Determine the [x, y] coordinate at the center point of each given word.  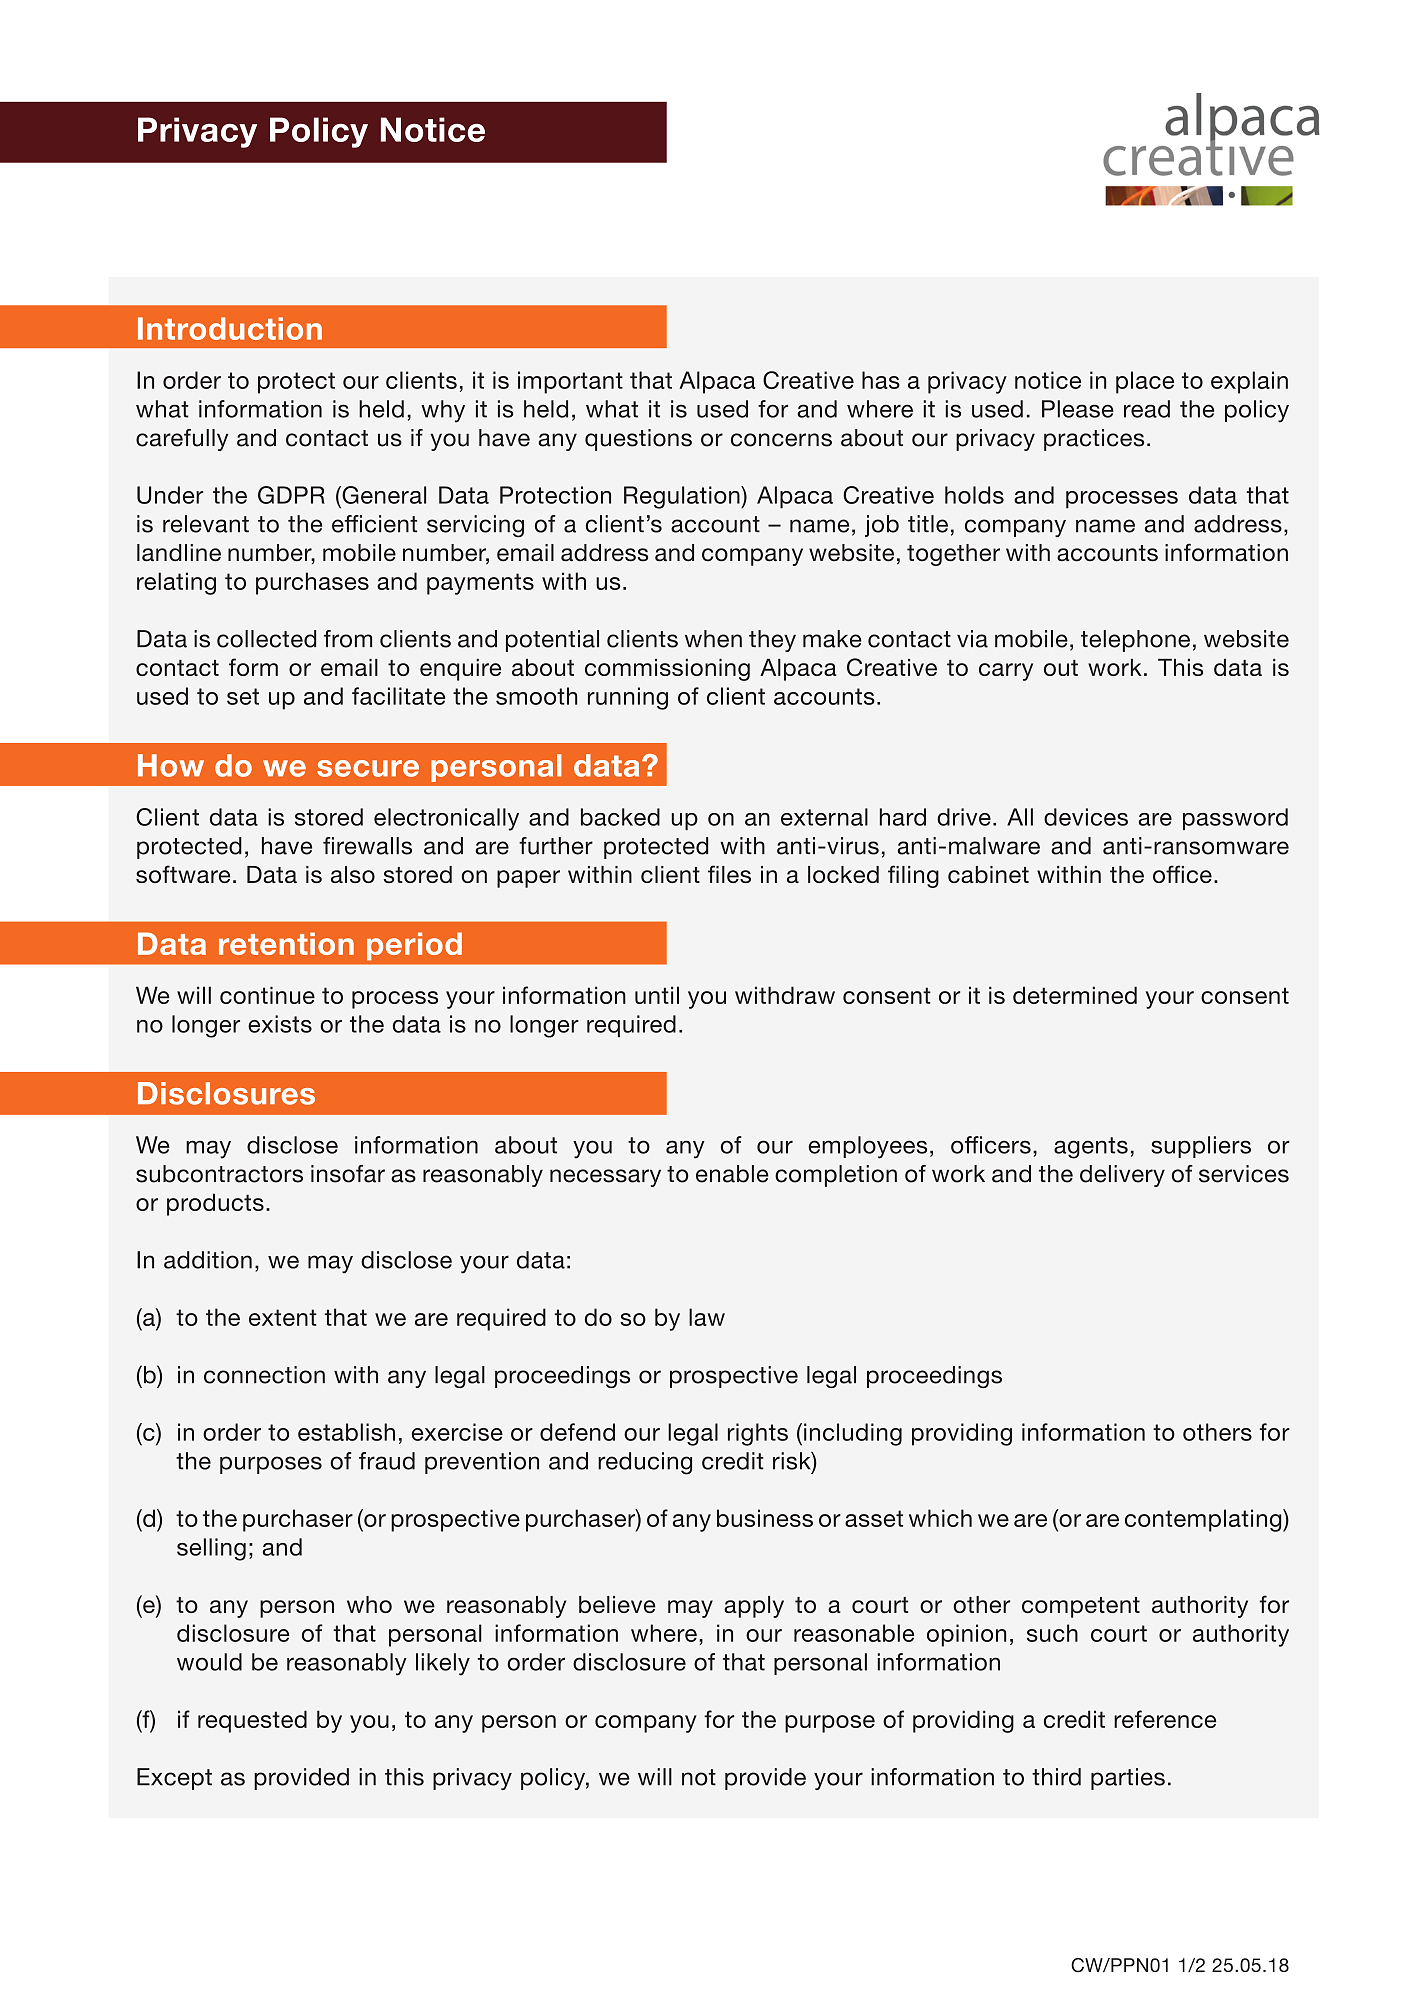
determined [1075, 995]
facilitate [398, 696]
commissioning [667, 670]
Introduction [230, 328]
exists [280, 1024]
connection [264, 1375]
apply [754, 1607]
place [1145, 382]
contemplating [1204, 1520]
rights [758, 1434]
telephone [1135, 641]
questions [638, 440]
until [657, 995]
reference [1165, 1719]
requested [252, 1721]
